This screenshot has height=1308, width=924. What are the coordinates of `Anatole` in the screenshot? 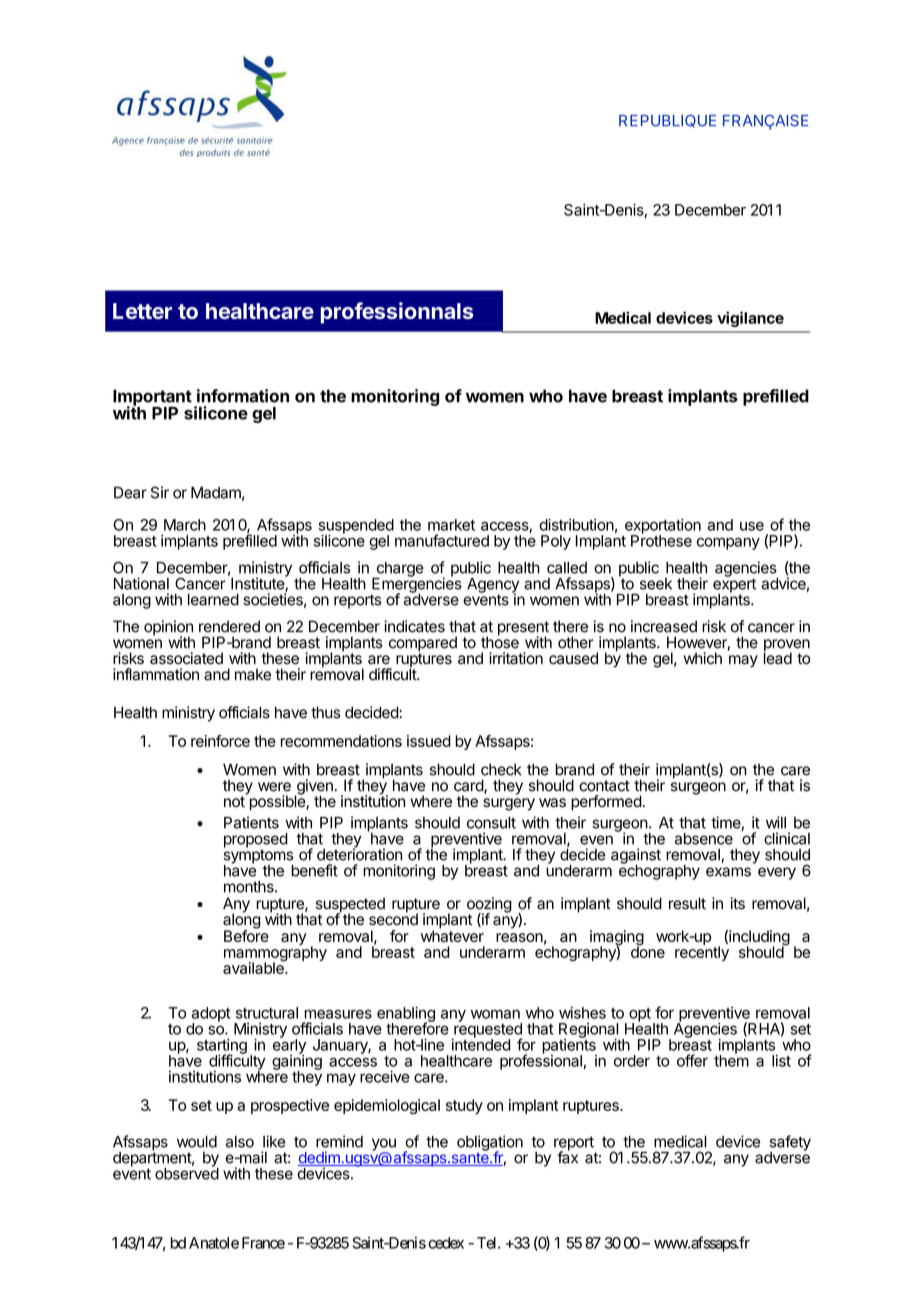 It's located at (214, 1243).
